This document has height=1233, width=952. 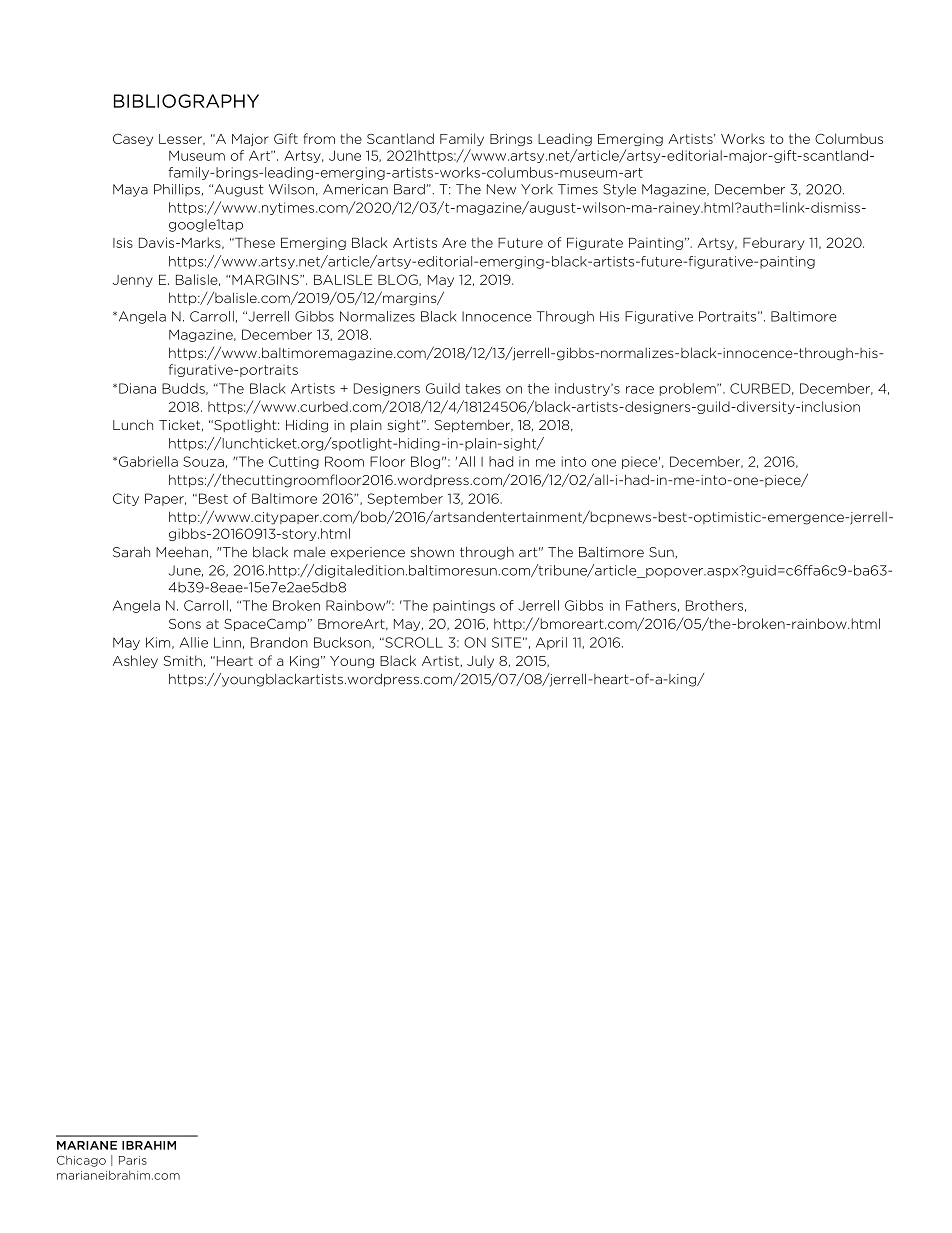 What do you see at coordinates (619, 190) in the document?
I see `Style` at bounding box center [619, 190].
